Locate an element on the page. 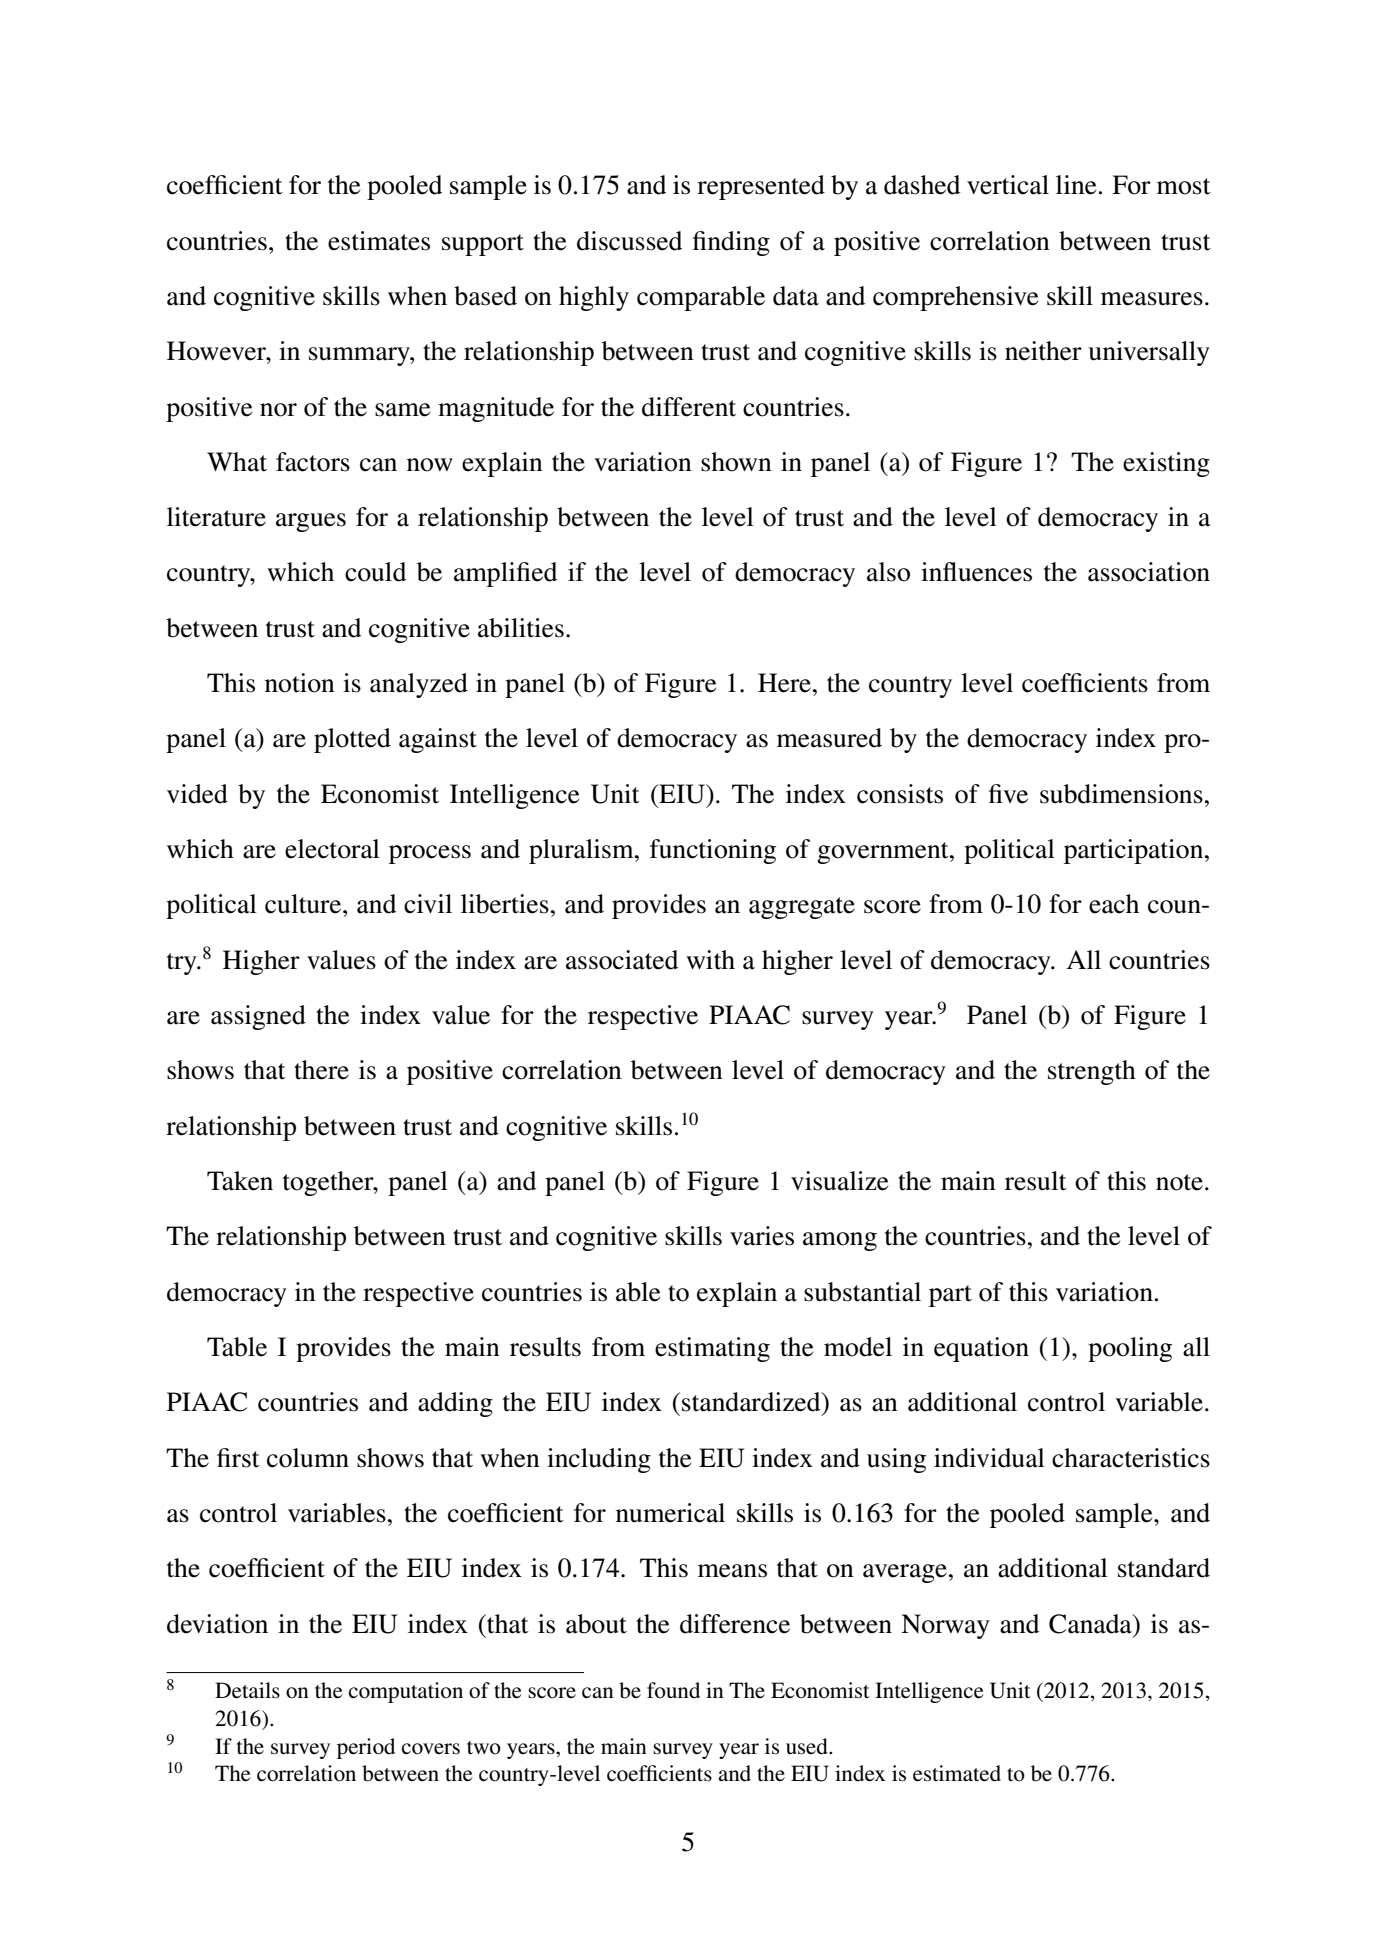  found is located at coordinates (673, 1690).
